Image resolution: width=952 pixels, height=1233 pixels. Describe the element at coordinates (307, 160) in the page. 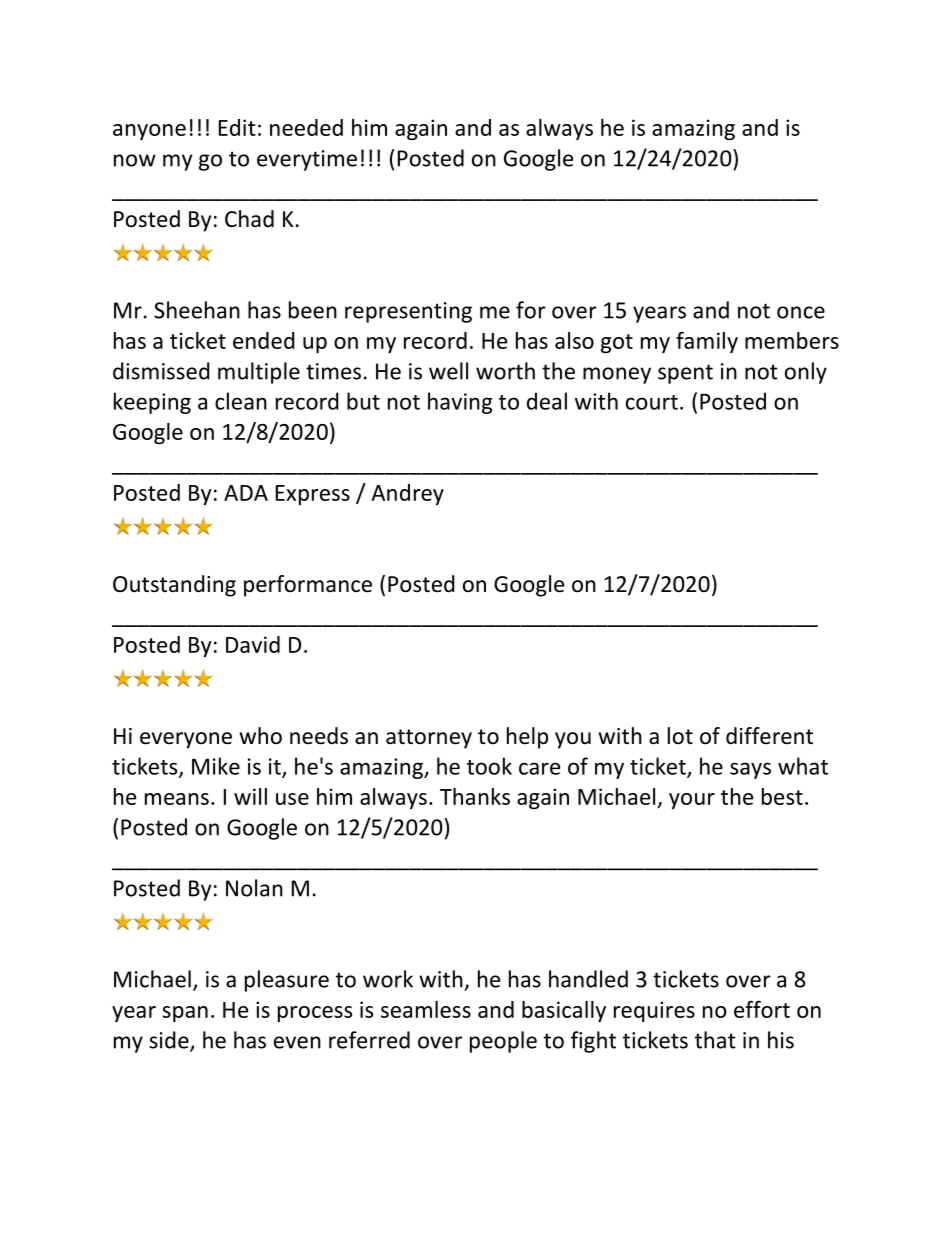

I see `everytime` at that location.
